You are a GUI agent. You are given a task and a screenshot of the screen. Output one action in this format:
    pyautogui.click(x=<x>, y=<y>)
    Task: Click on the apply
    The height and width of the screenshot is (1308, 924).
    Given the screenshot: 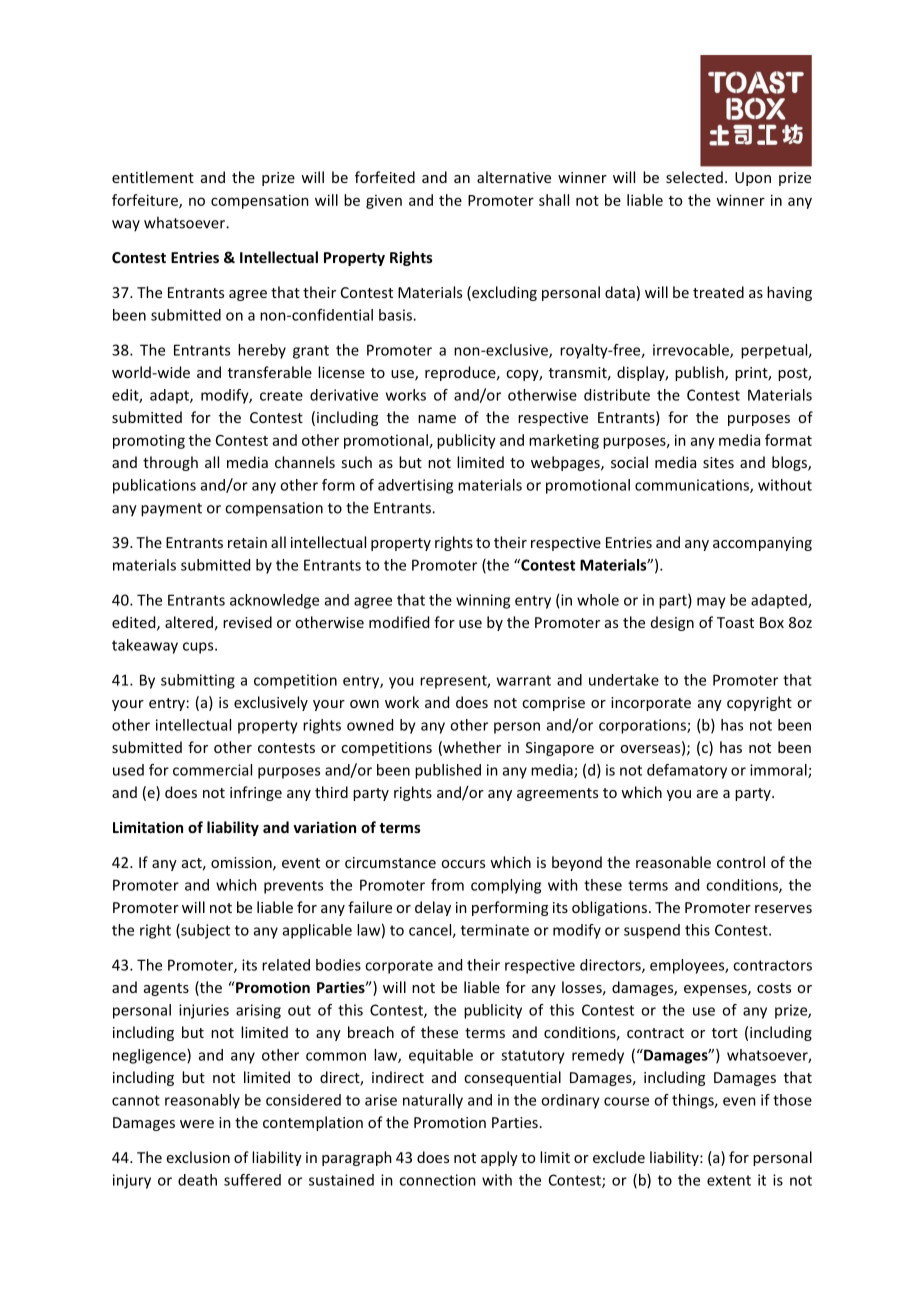 What is the action you would take?
    pyautogui.click(x=499, y=1158)
